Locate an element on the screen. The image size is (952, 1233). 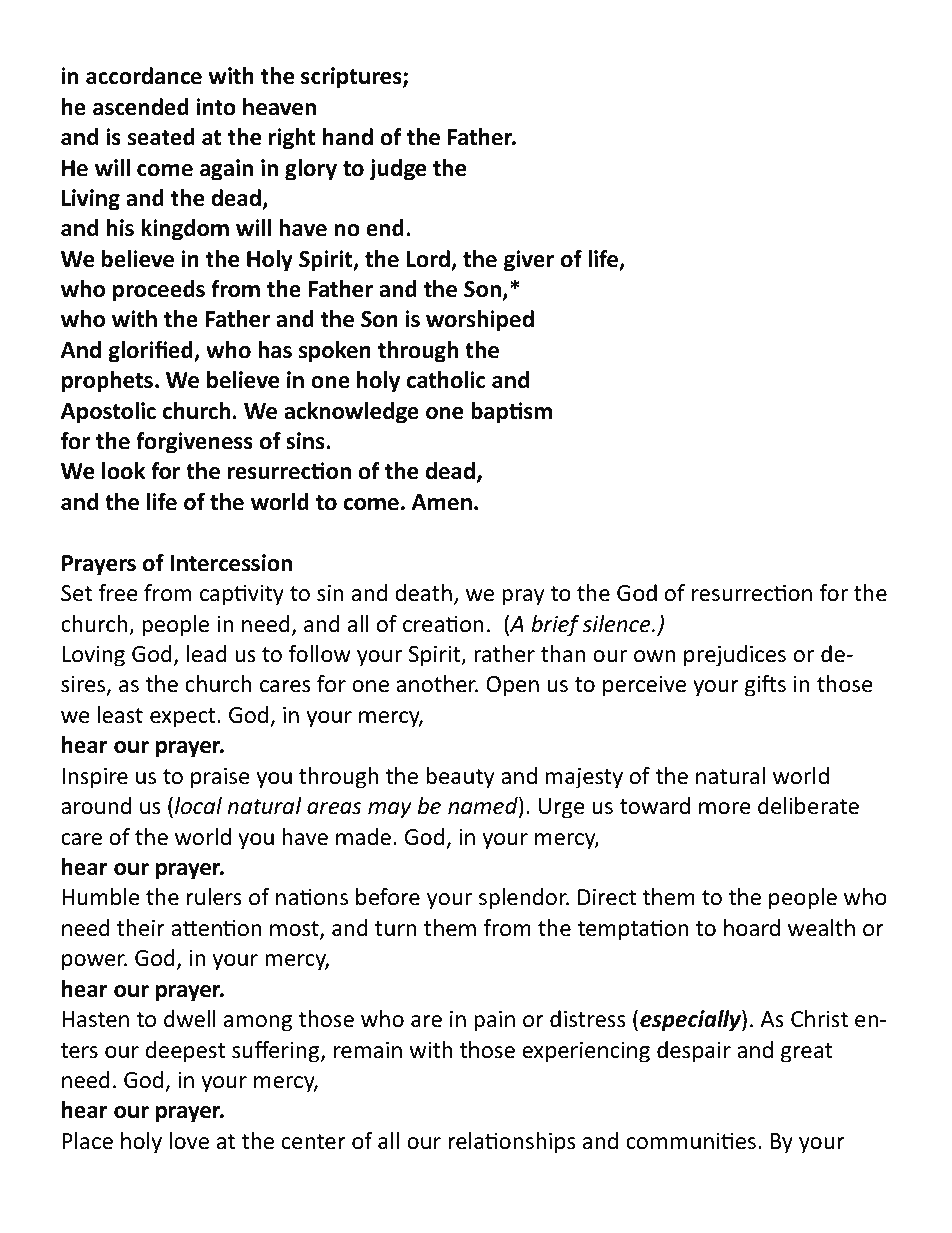
before is located at coordinates (388, 897).
